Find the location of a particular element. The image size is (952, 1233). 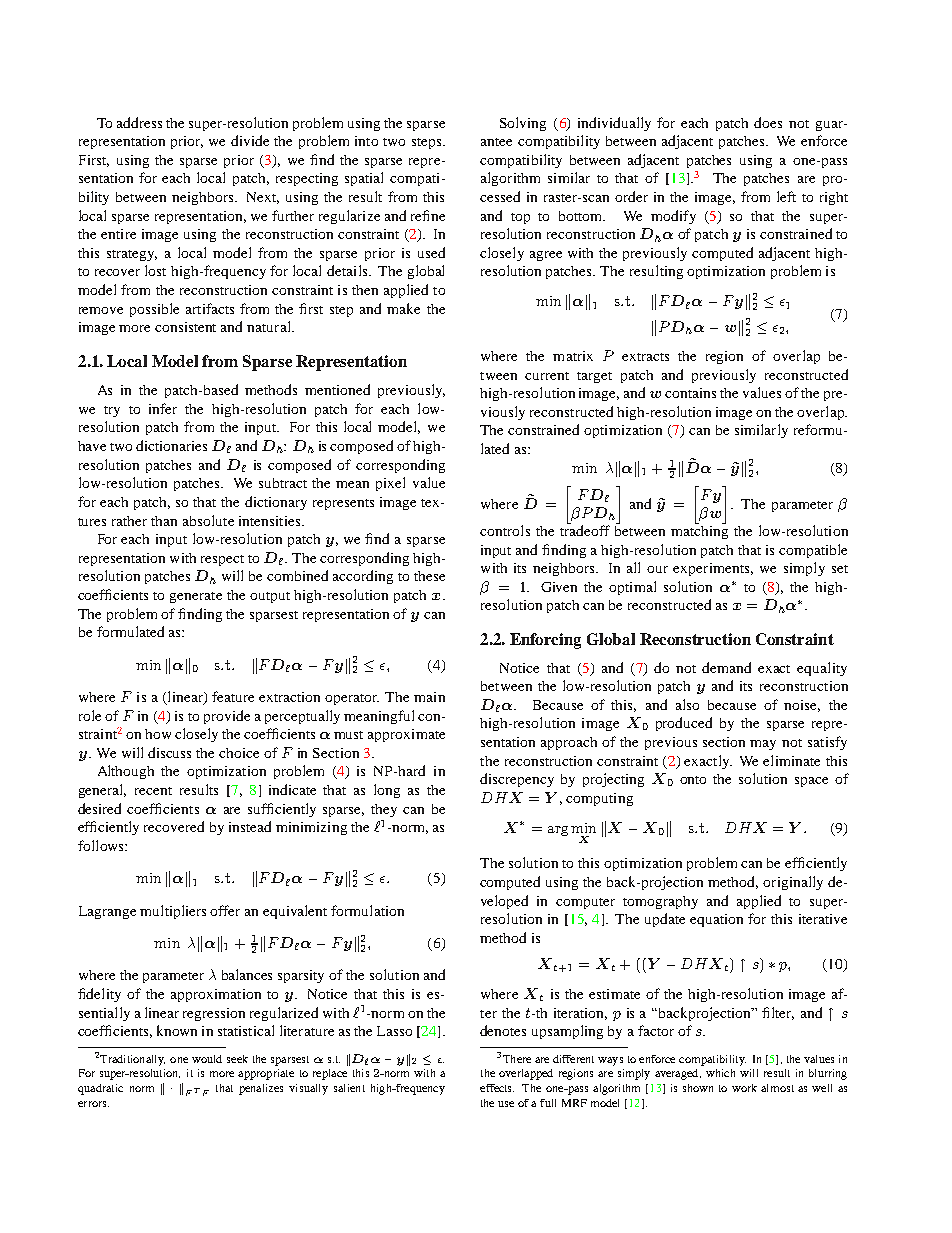

address is located at coordinates (139, 122).
